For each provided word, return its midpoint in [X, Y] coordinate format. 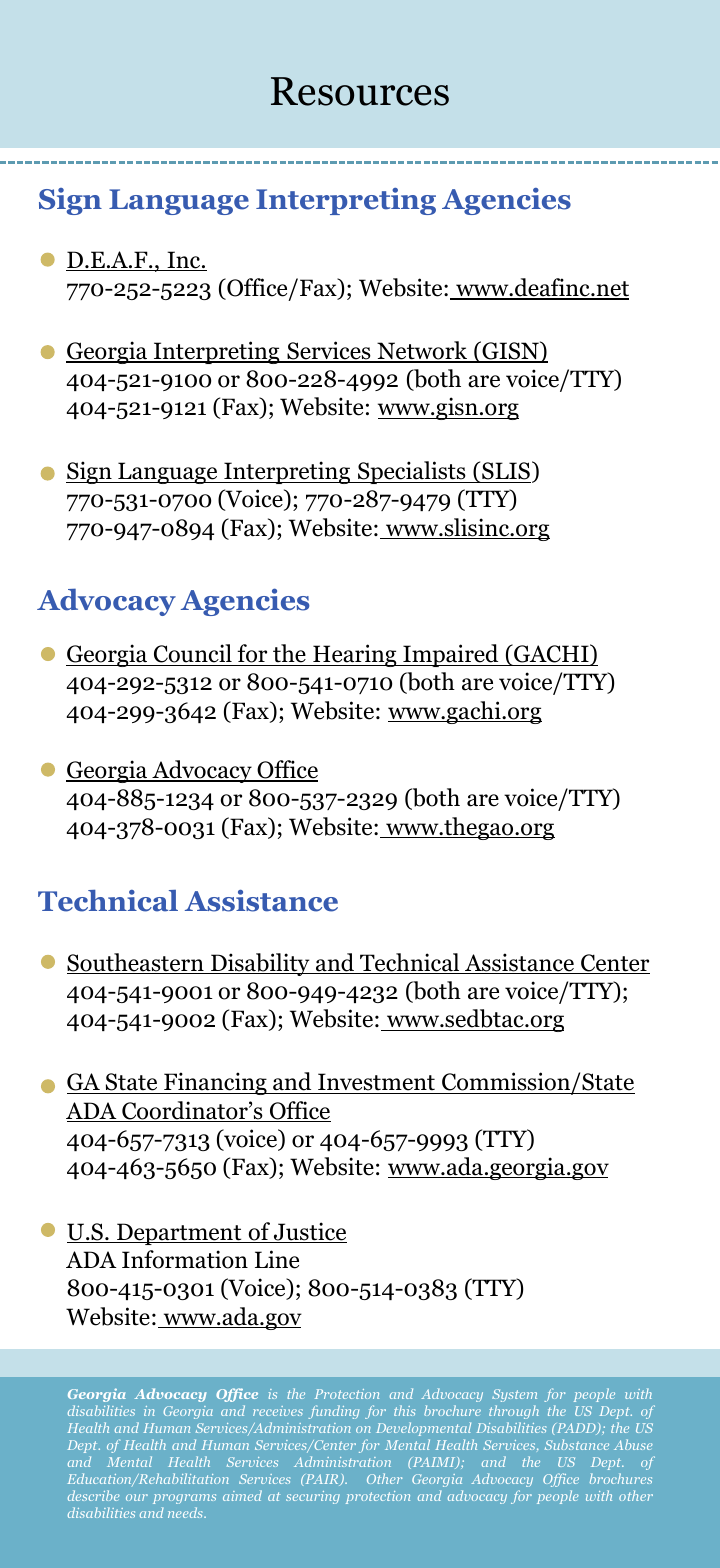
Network [422, 351]
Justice [309, 1232]
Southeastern [136, 963]
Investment [376, 1083]
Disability [260, 964]
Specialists [412, 472]
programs [184, 1499]
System [514, 1395]
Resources [360, 91]
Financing [215, 1083]
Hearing [355, 655]
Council [192, 655]
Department [179, 1234]
